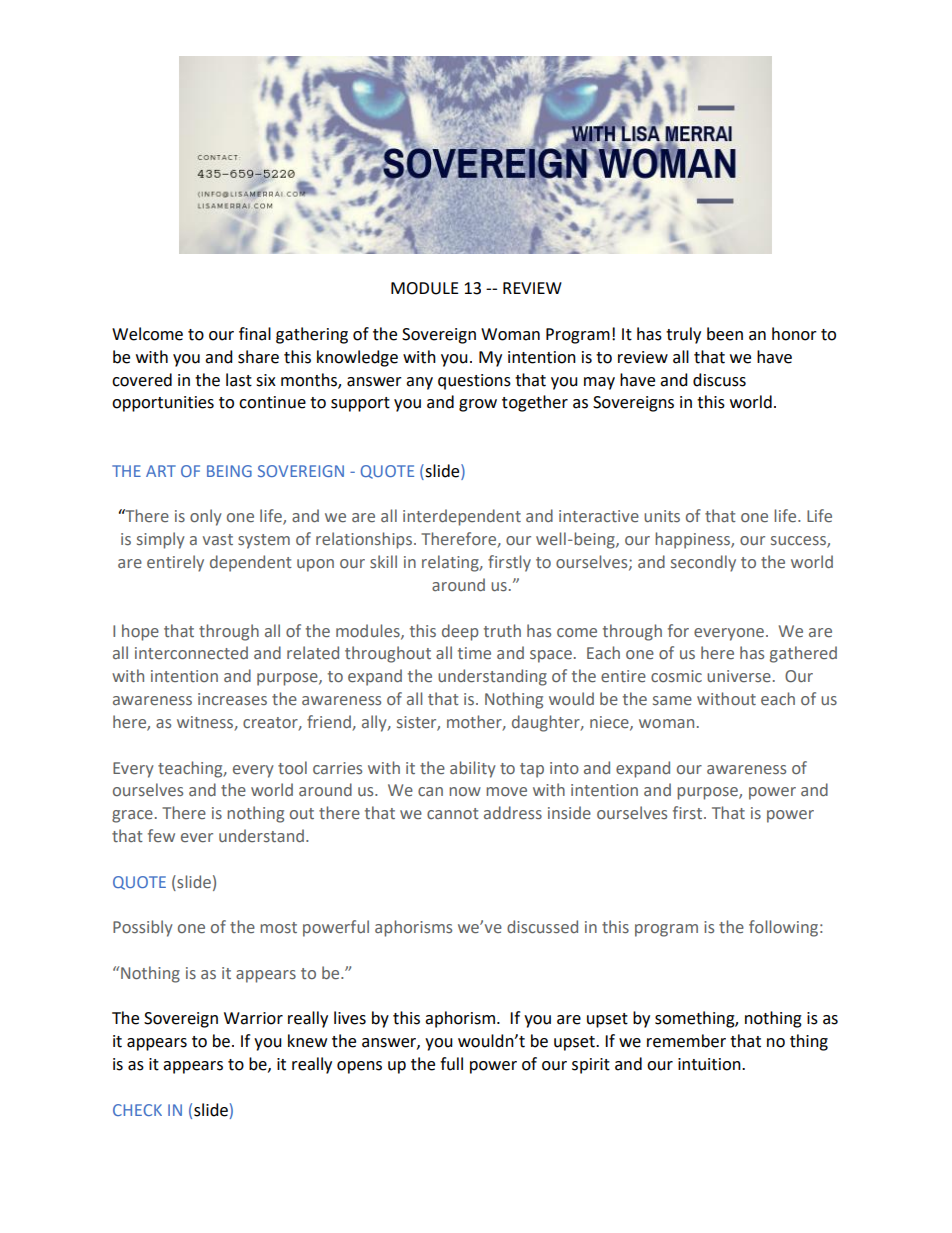 The height and width of the document is (1233, 952). What do you see at coordinates (725, 334) in the document?
I see `been` at bounding box center [725, 334].
